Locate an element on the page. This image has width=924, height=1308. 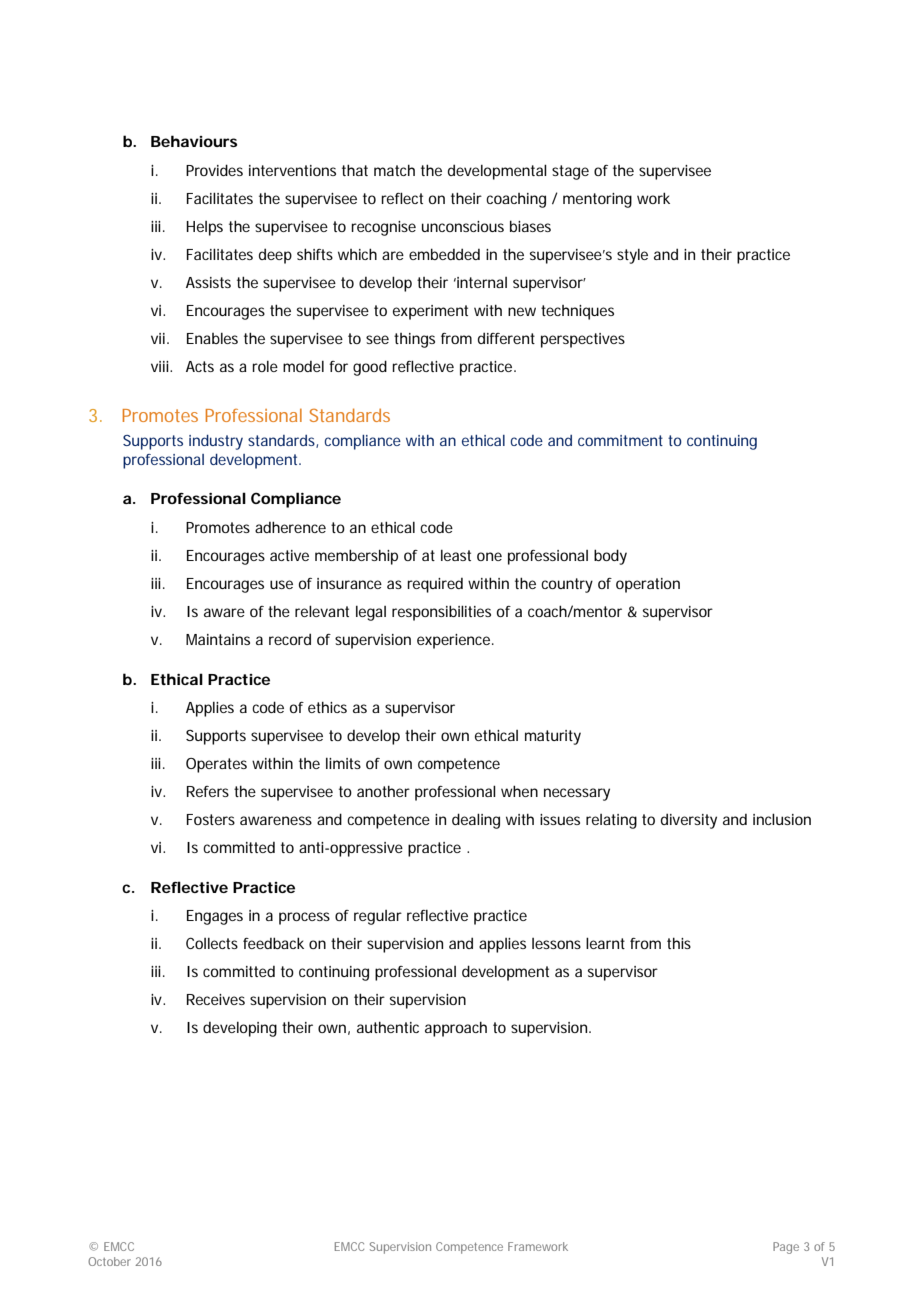
Provides is located at coordinates (214, 170).
